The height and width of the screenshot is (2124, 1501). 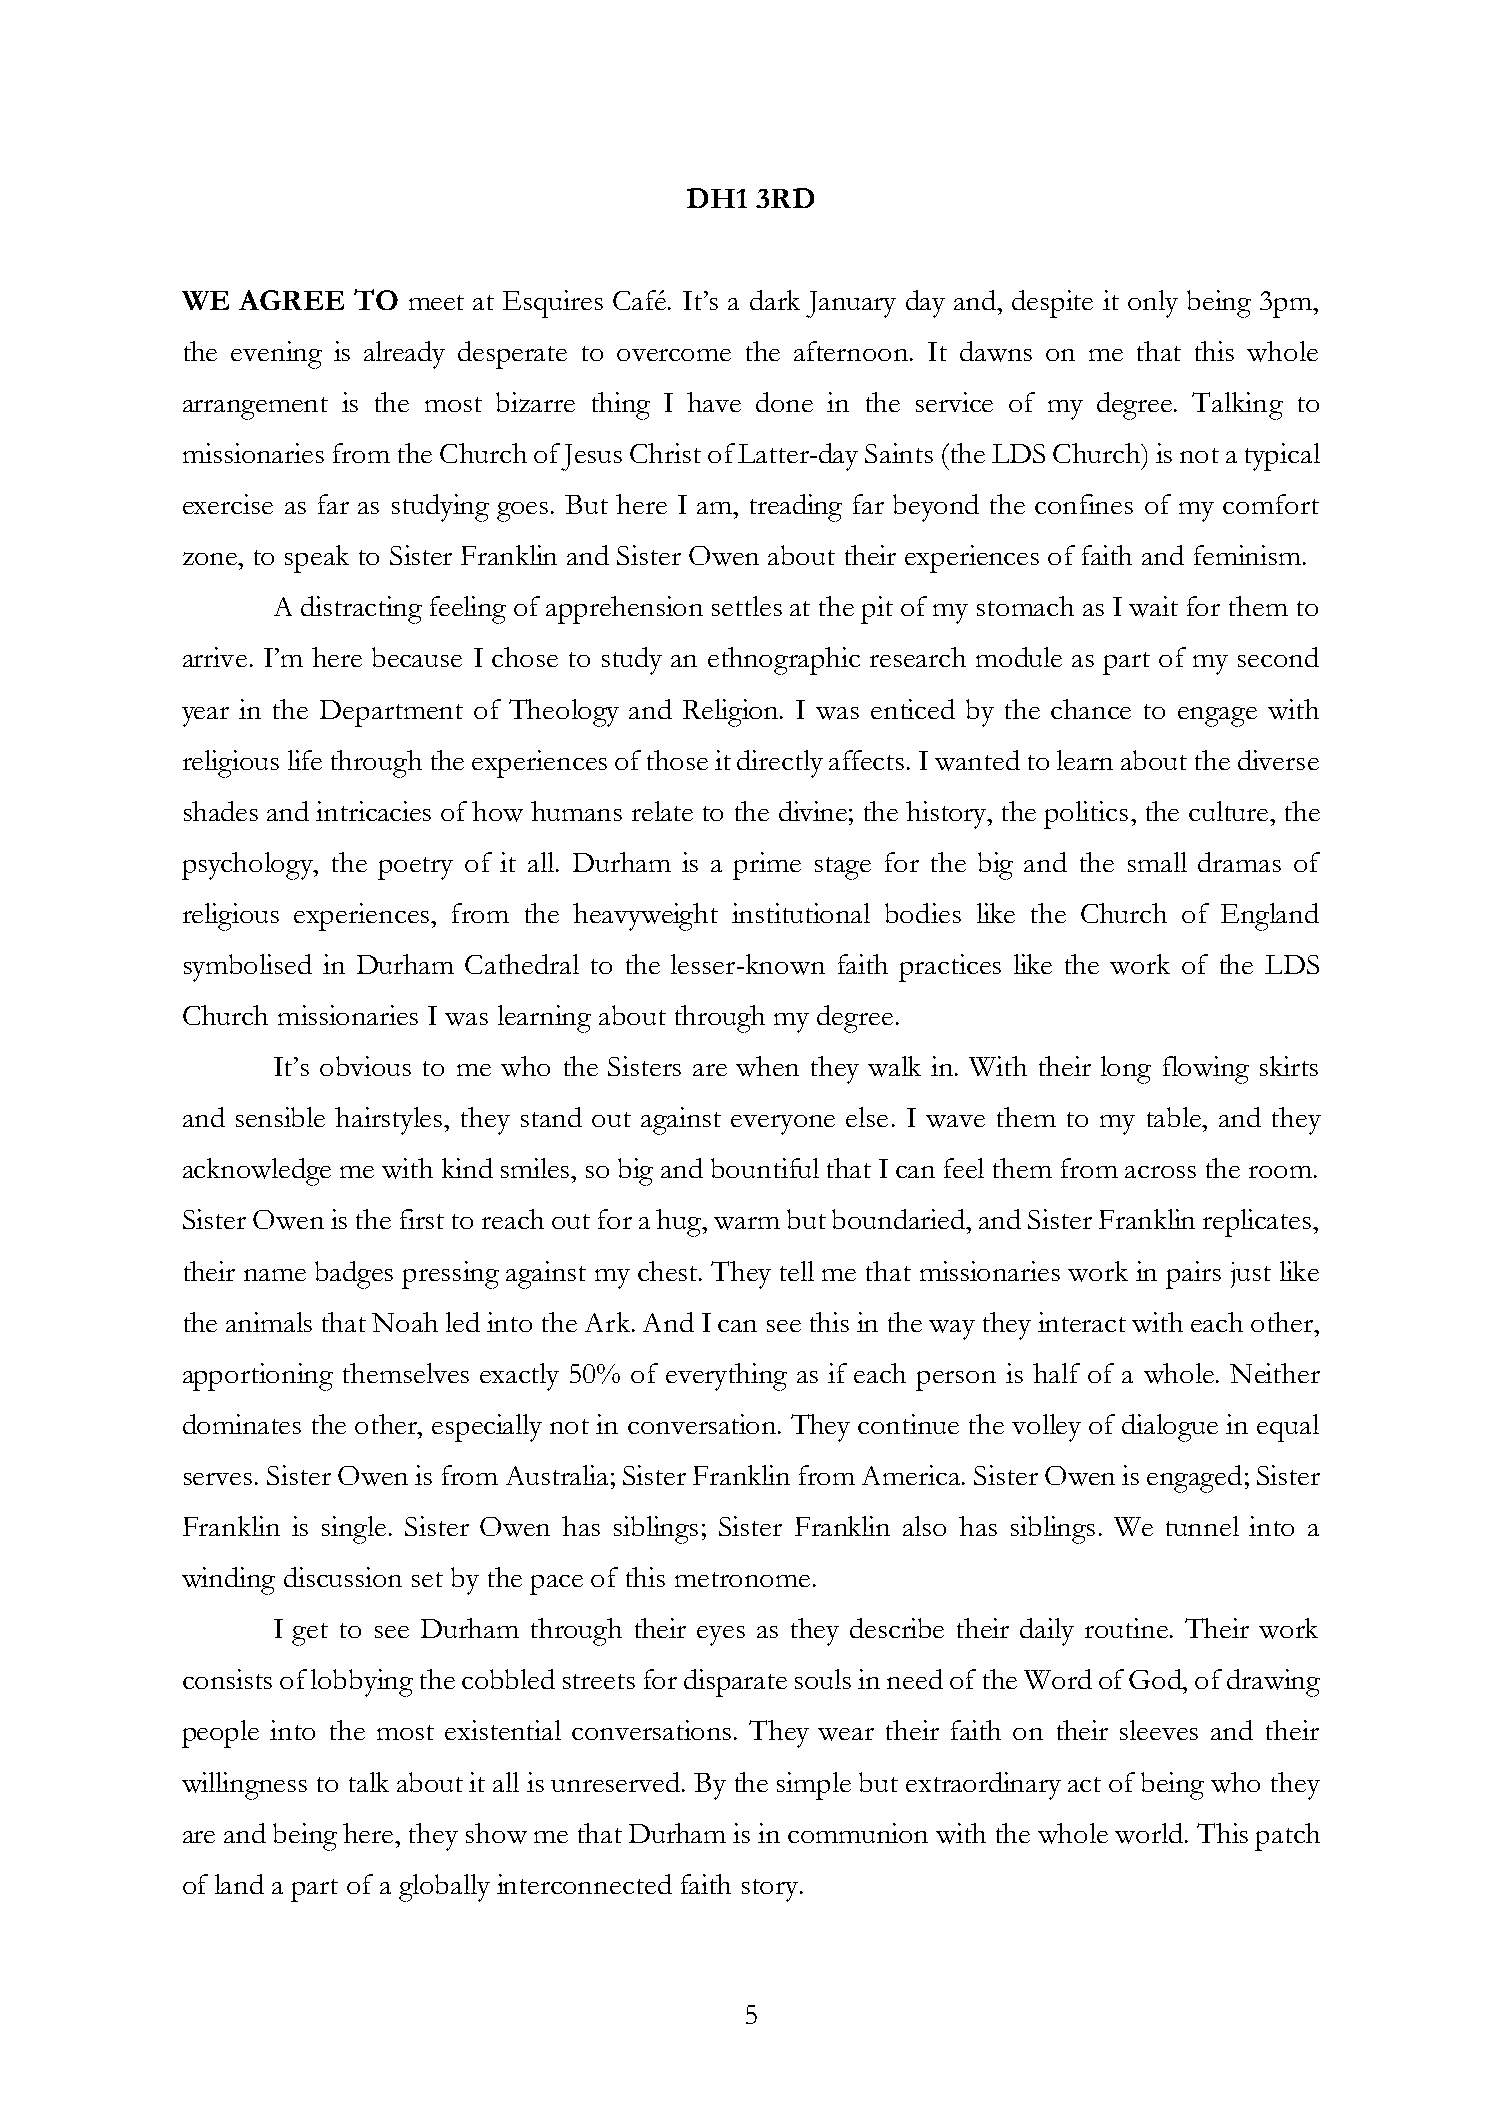 What do you see at coordinates (775, 300) in the screenshot?
I see `dark` at bounding box center [775, 300].
